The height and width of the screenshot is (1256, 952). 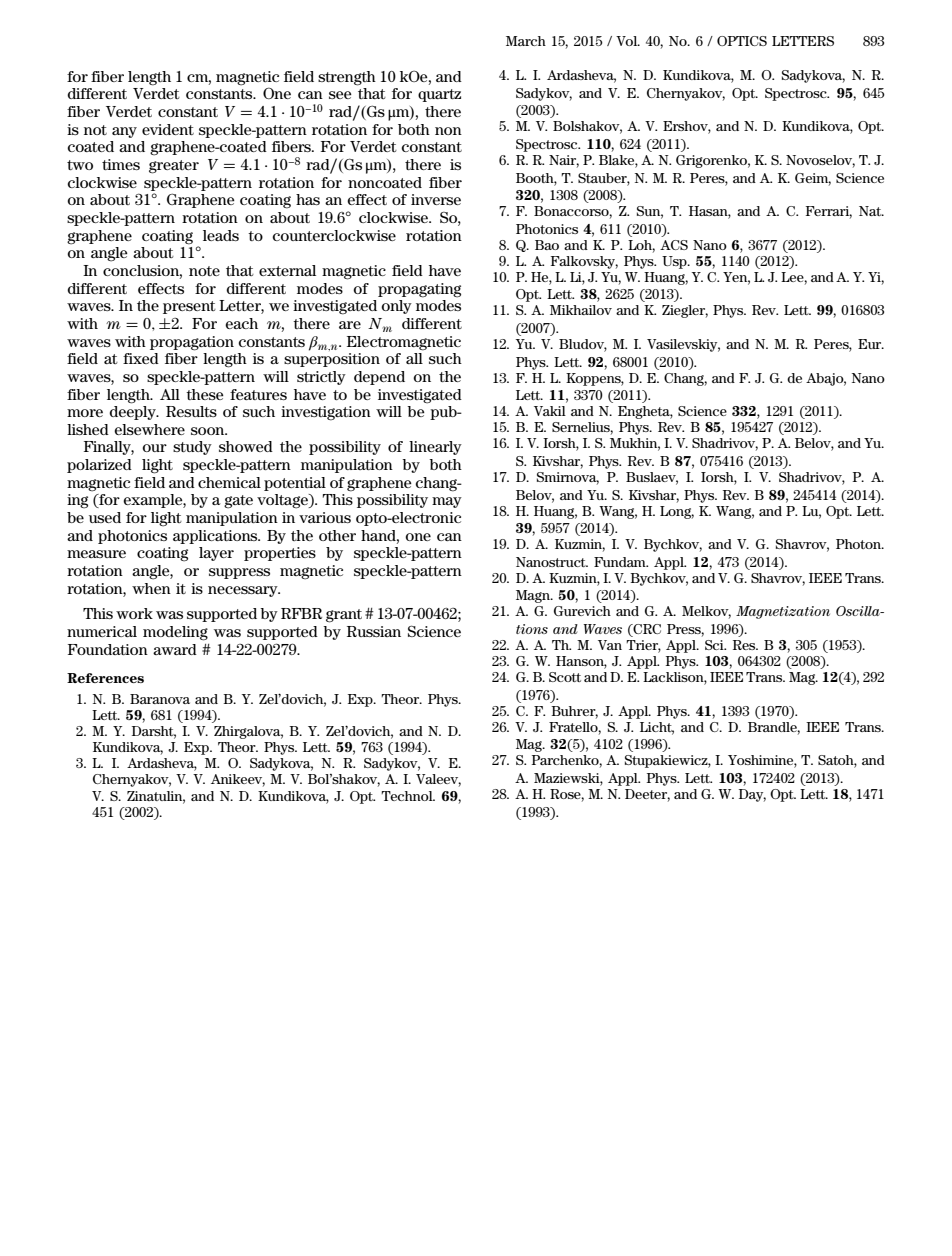 I want to click on CRC, so click(x=646, y=630).
